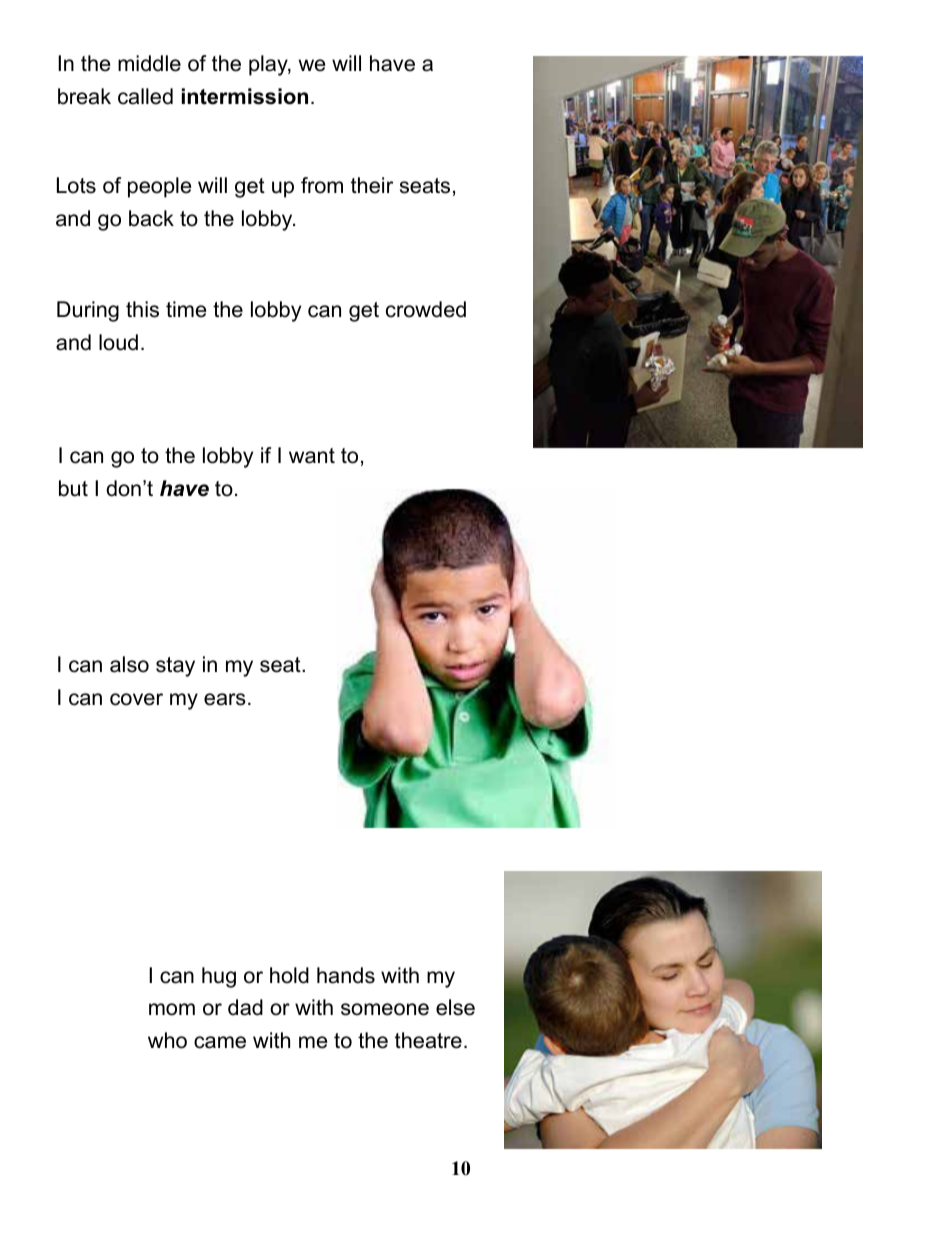 This screenshot has height=1233, width=952. What do you see at coordinates (118, 342) in the screenshot?
I see `loud` at bounding box center [118, 342].
